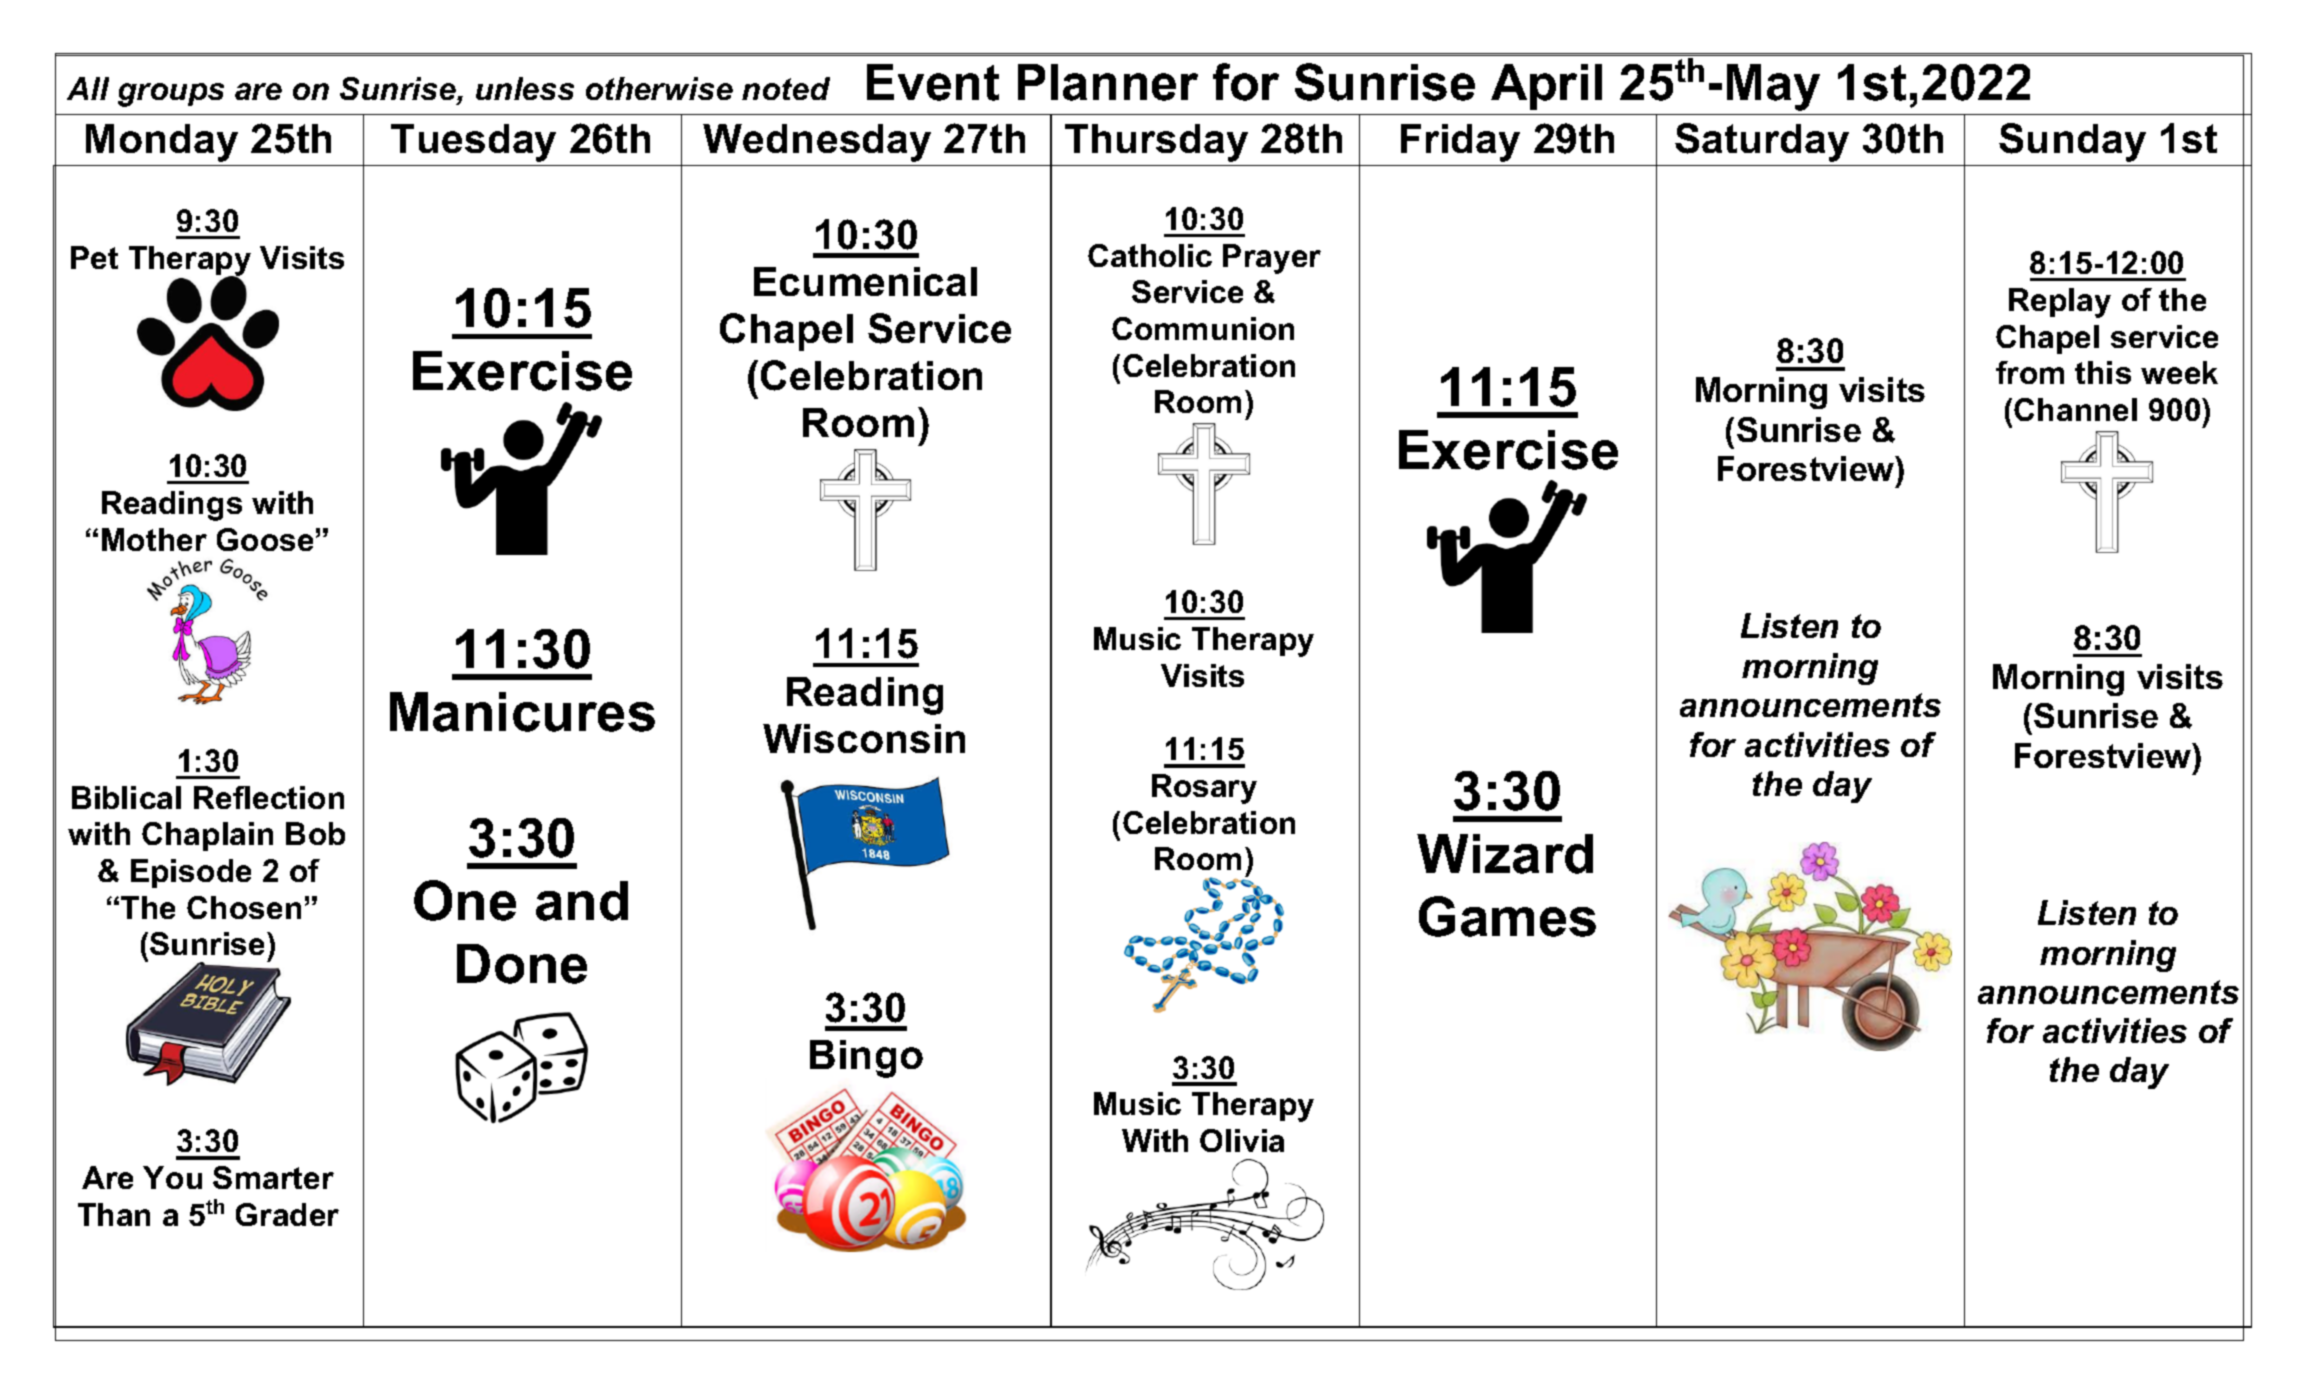 This image has width=2299, height=1396. Describe the element at coordinates (94, 257) in the image. I see `Pet` at that location.
